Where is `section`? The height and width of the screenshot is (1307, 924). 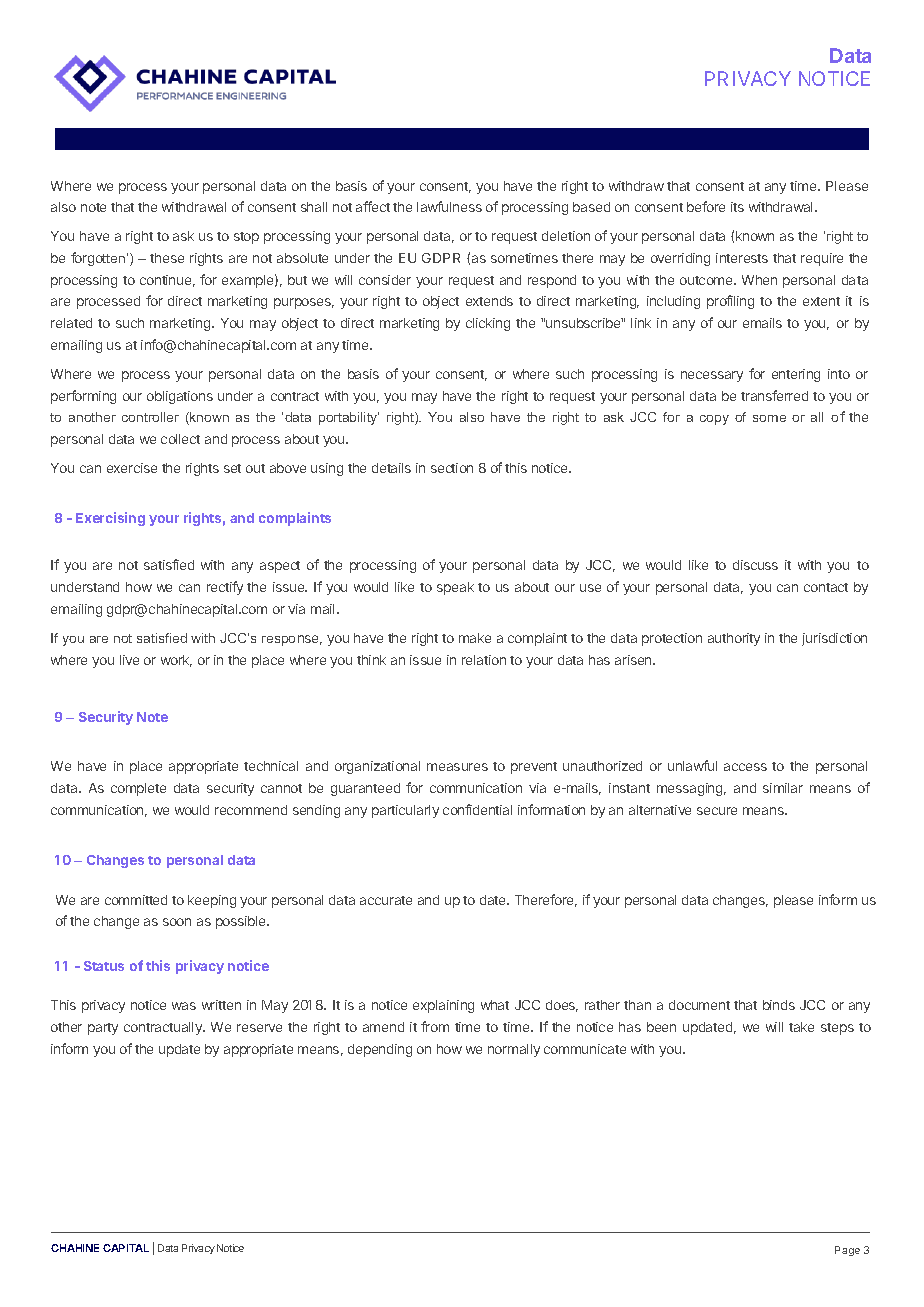 section is located at coordinates (452, 468).
